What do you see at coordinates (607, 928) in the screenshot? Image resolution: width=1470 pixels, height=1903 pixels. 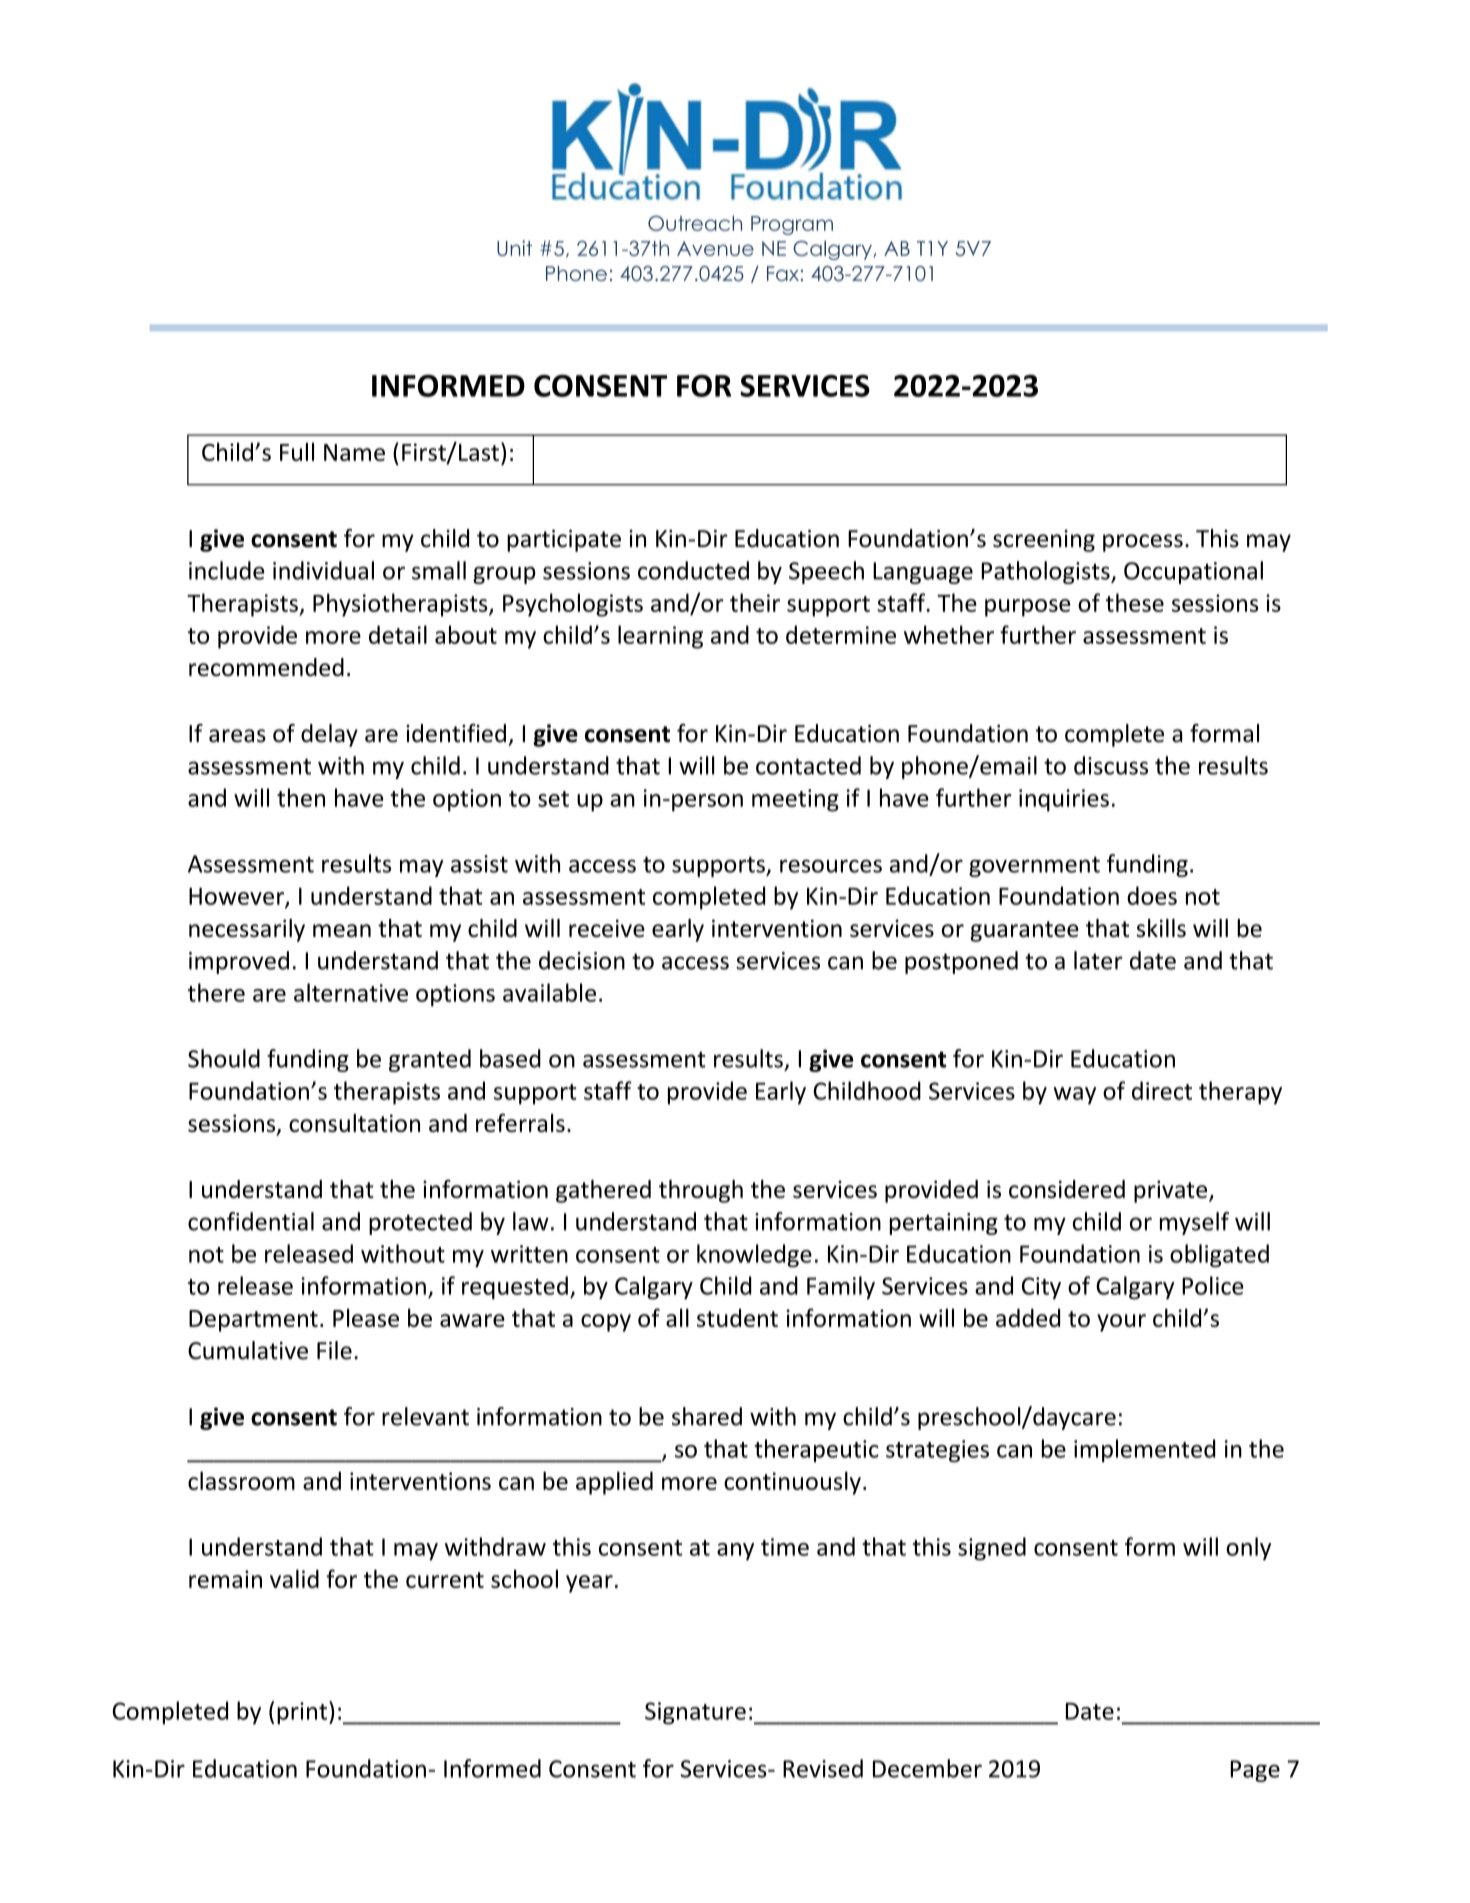 I see `receive` at bounding box center [607, 928].
